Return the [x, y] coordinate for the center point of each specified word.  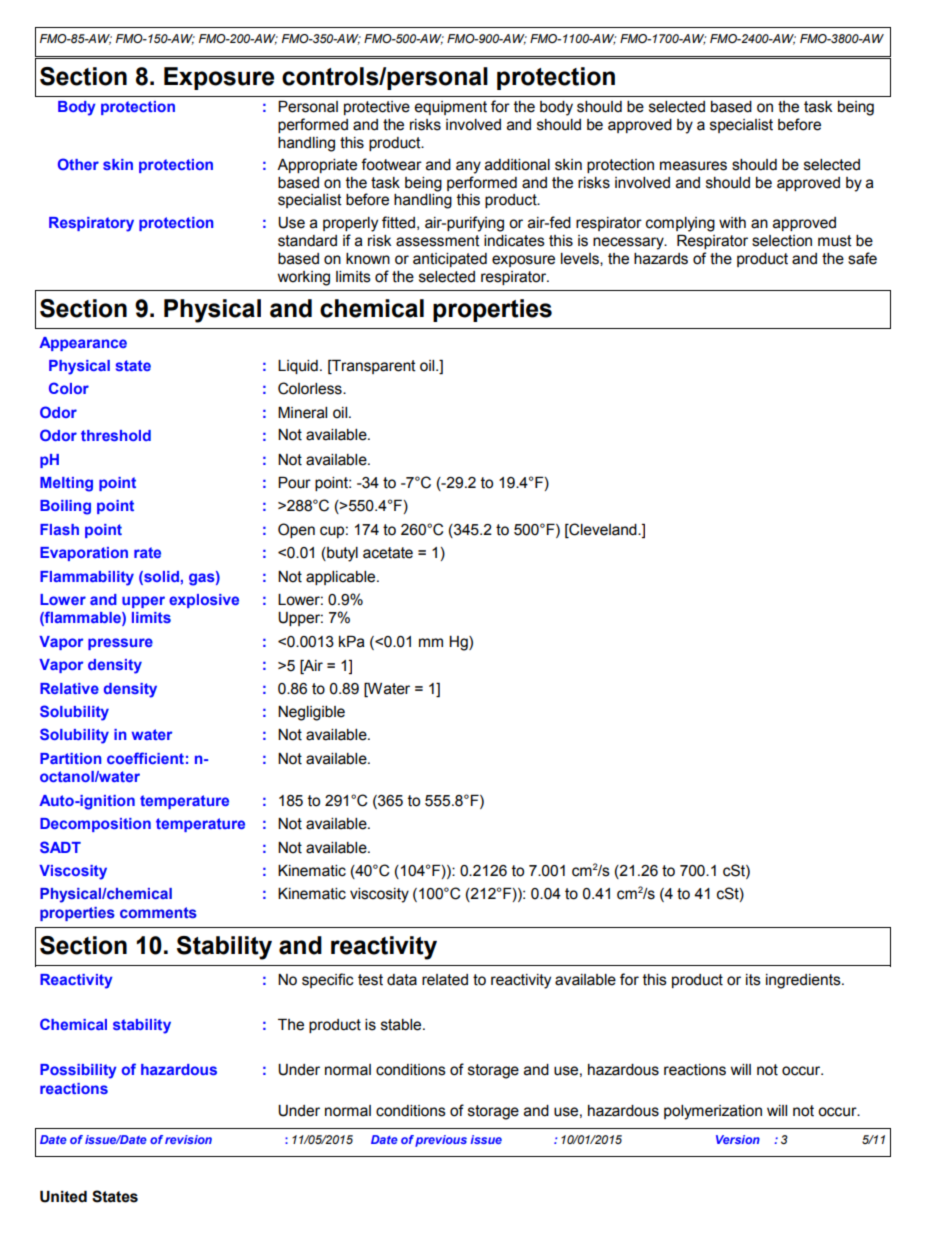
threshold [116, 435]
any [468, 167]
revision [188, 1139]
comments [158, 912]
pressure [120, 644]
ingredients [804, 981]
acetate [388, 553]
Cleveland [603, 529]
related [445, 980]
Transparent [373, 367]
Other [78, 164]
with [732, 223]
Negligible [311, 713]
